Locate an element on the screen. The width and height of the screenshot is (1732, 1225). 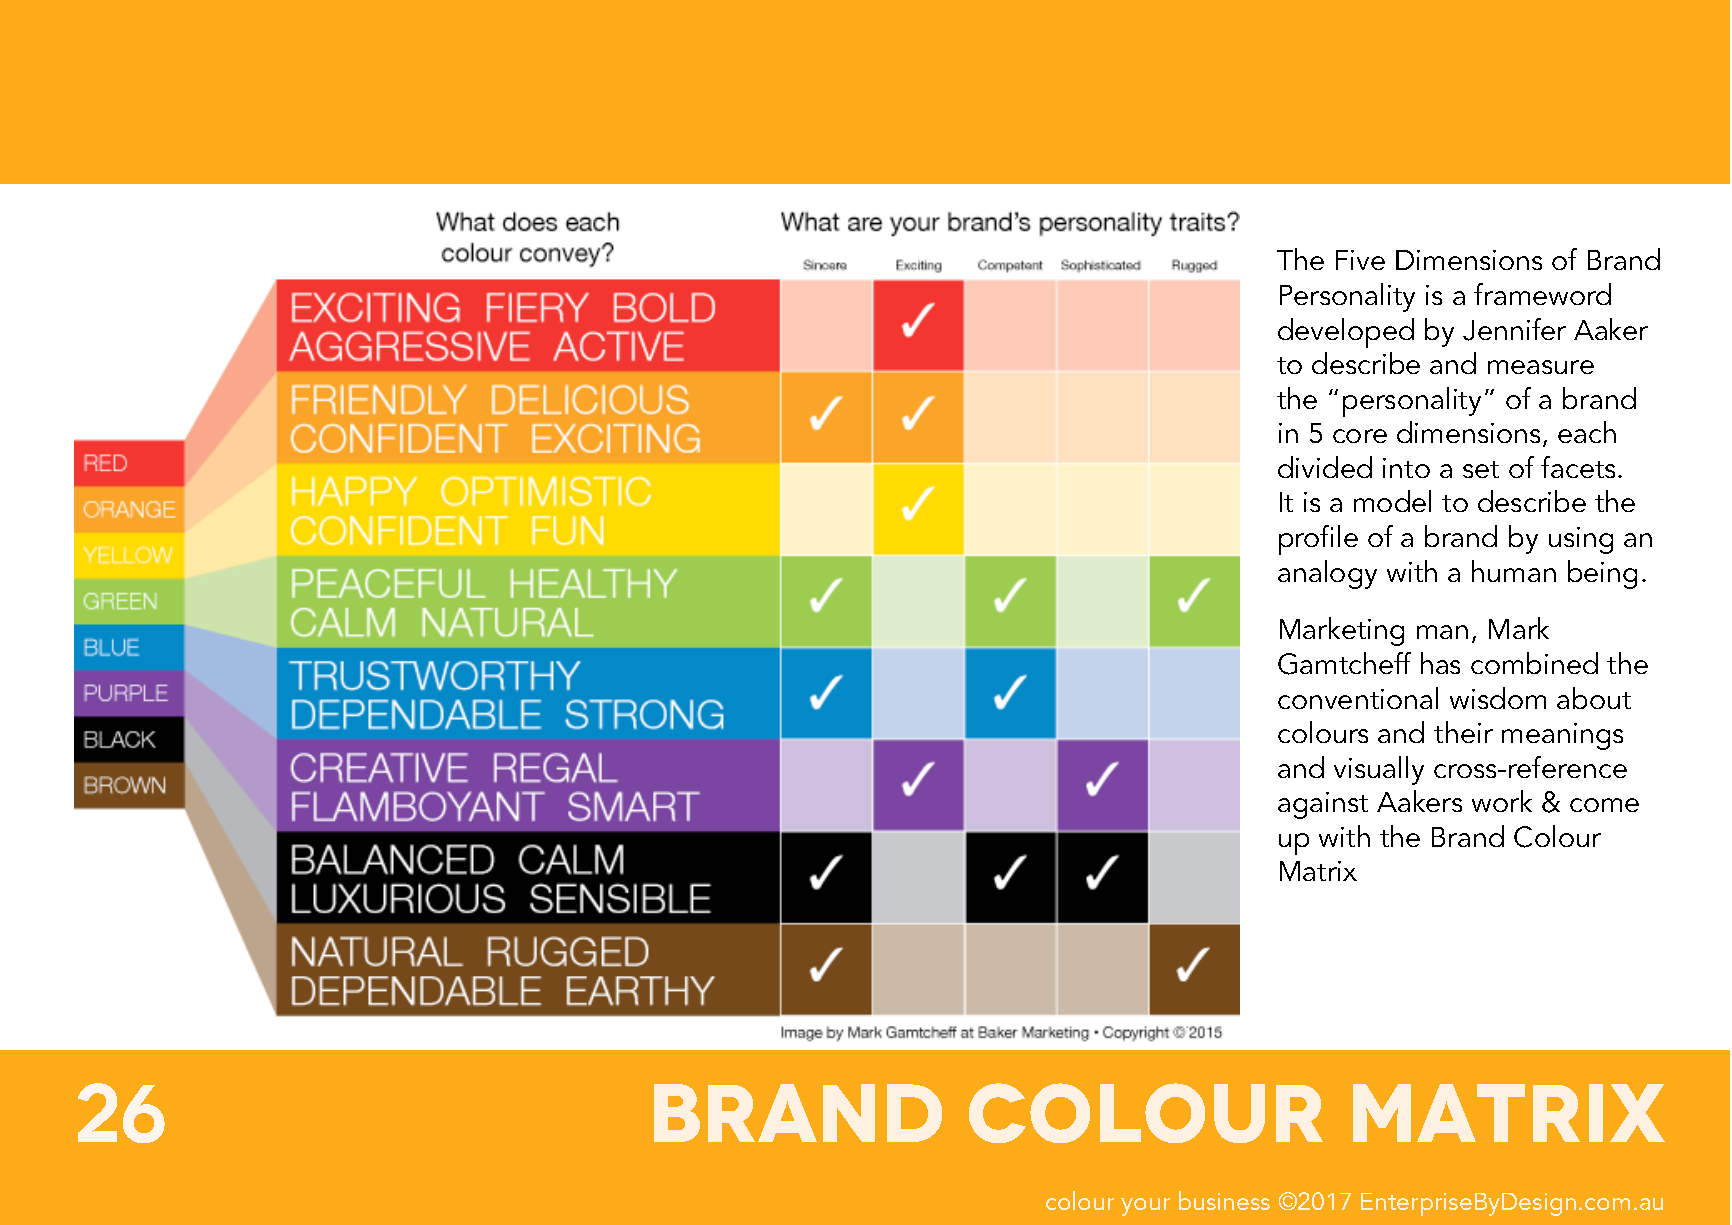
Jennifer is located at coordinates (1514, 329).
